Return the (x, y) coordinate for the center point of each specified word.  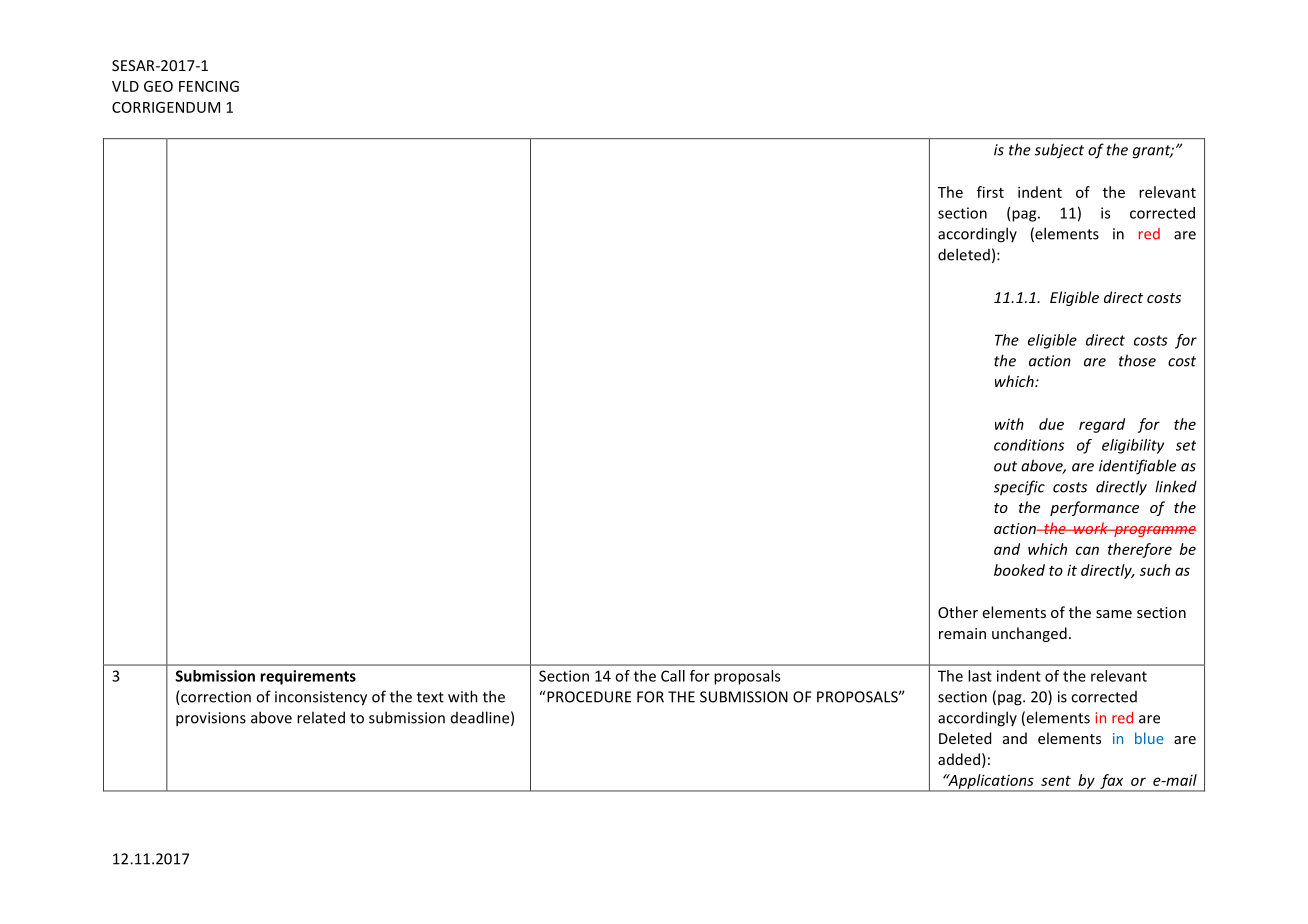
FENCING (209, 86)
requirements (308, 677)
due (1051, 424)
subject (1059, 151)
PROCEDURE (589, 697)
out (1005, 466)
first (990, 192)
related (321, 717)
